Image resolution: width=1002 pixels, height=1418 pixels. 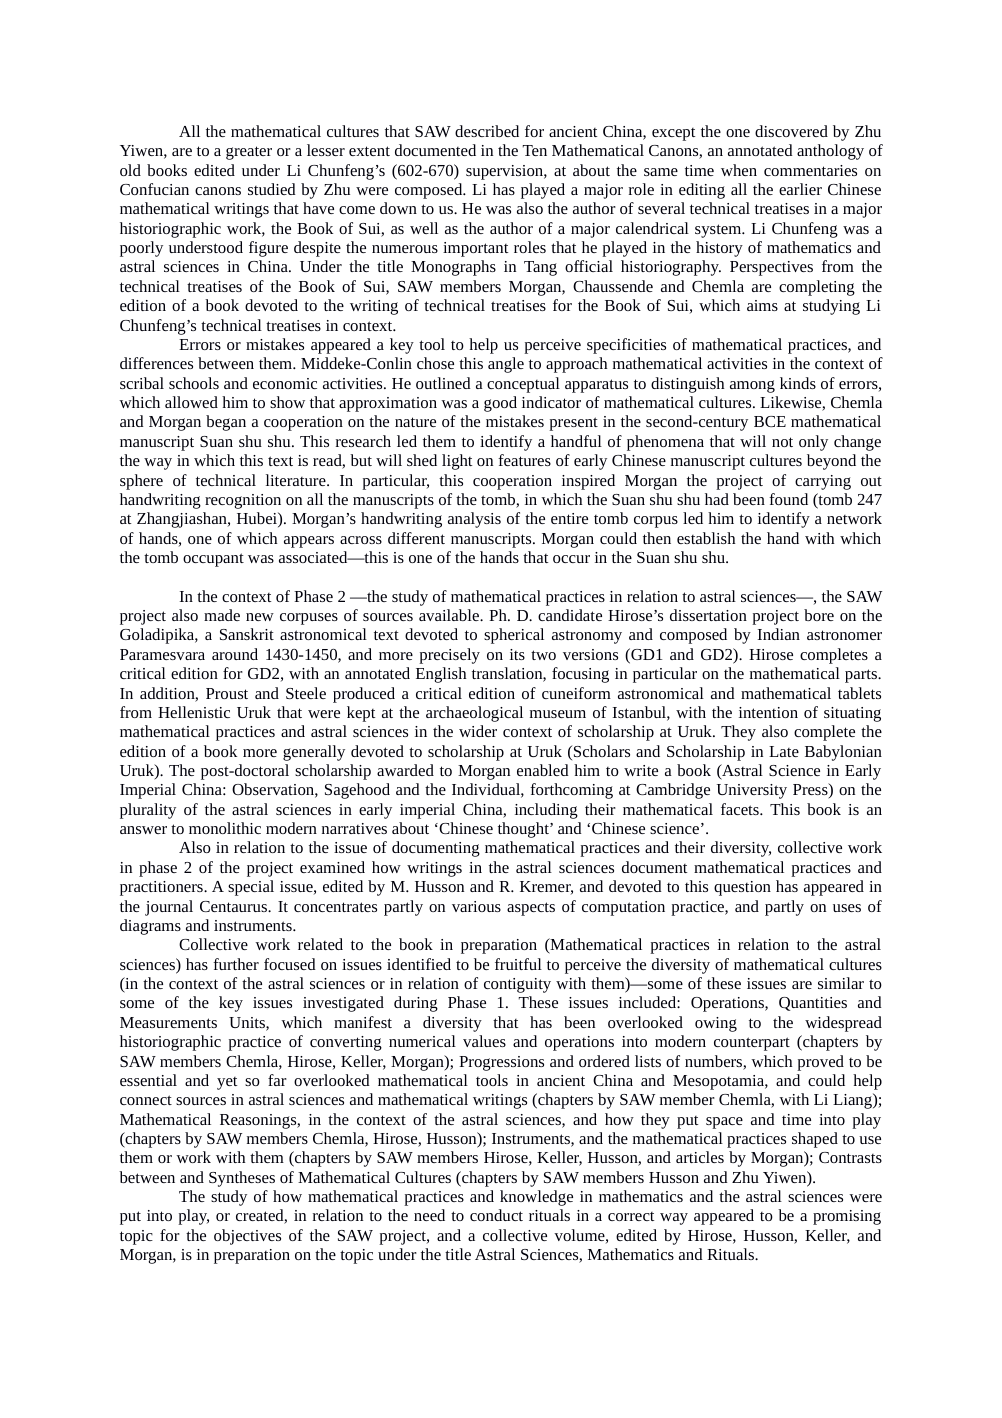 What do you see at coordinates (518, 964) in the document?
I see `fruitful` at bounding box center [518, 964].
